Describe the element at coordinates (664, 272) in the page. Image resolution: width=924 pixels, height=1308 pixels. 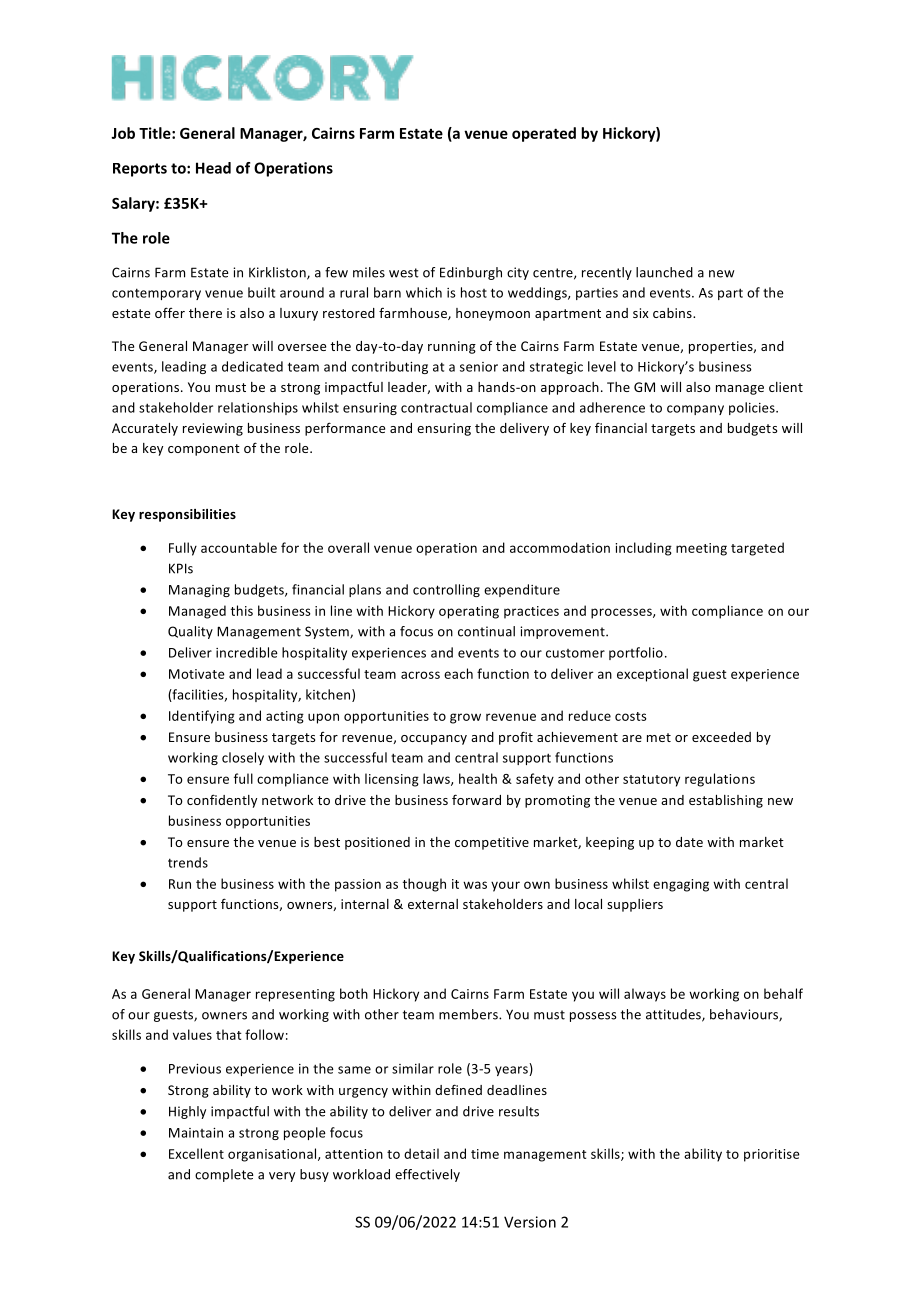
I see `launched` at that location.
